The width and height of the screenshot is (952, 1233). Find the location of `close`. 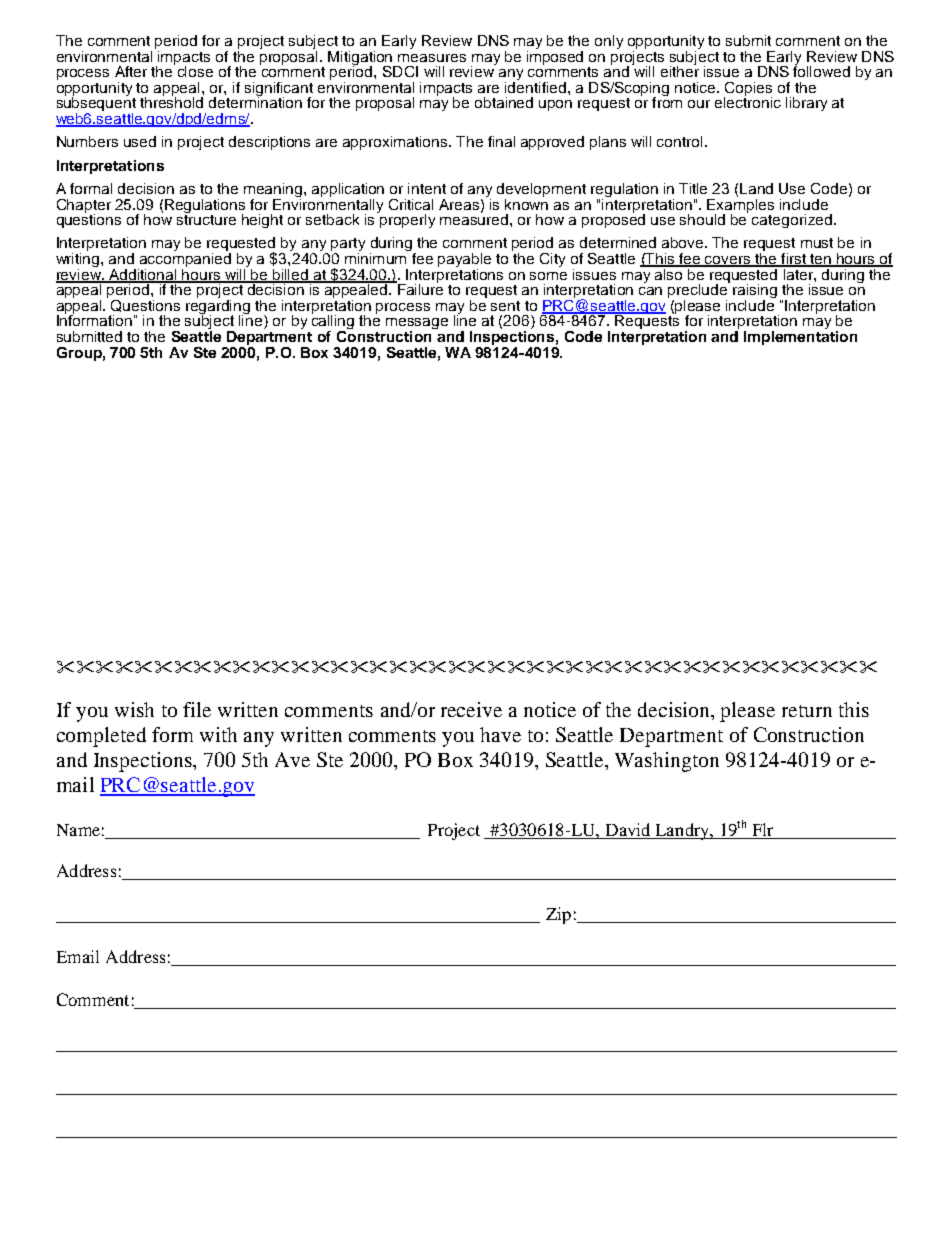

close is located at coordinates (195, 71).
